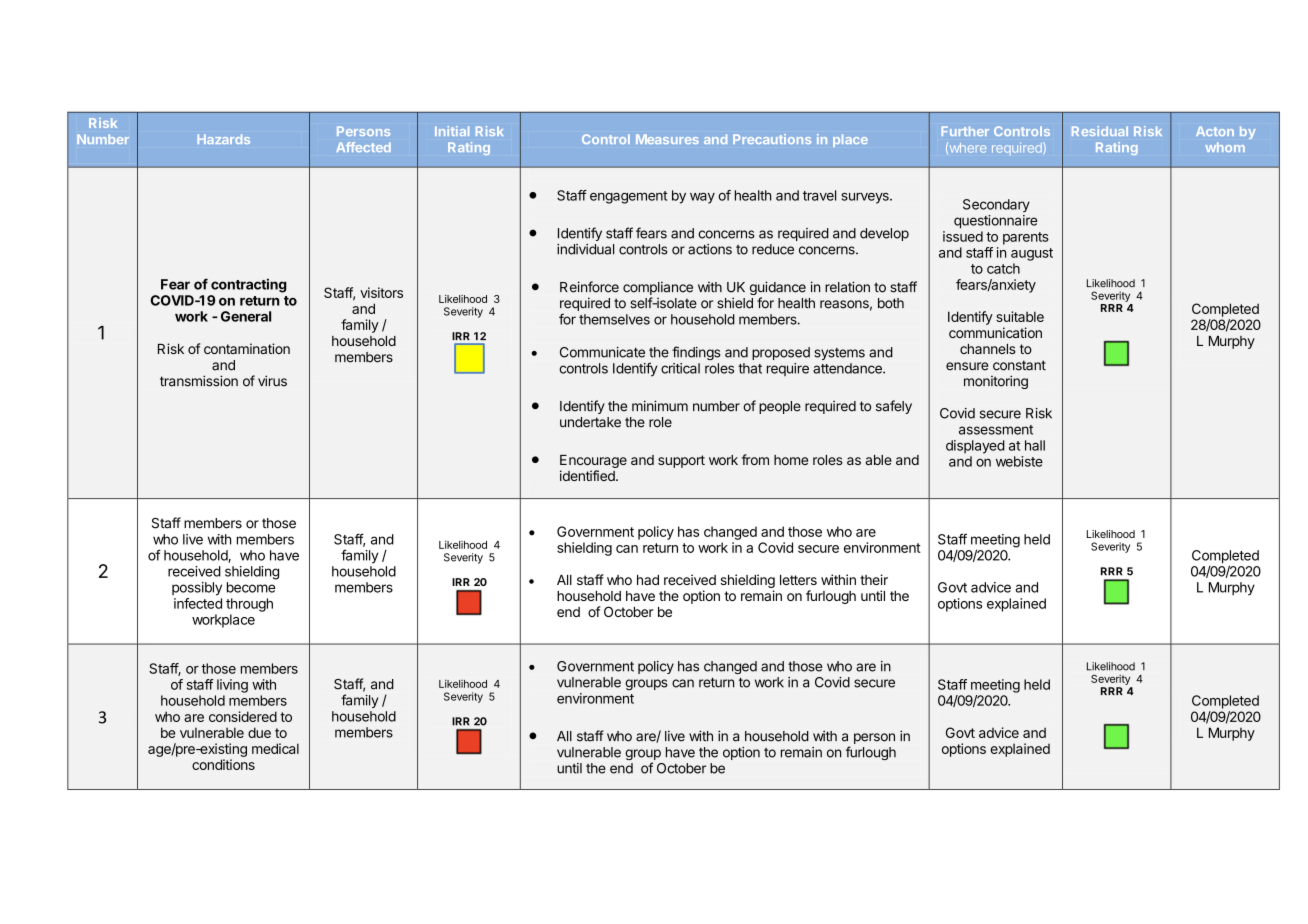 The image size is (1308, 924). I want to click on contamination, so click(247, 348).
